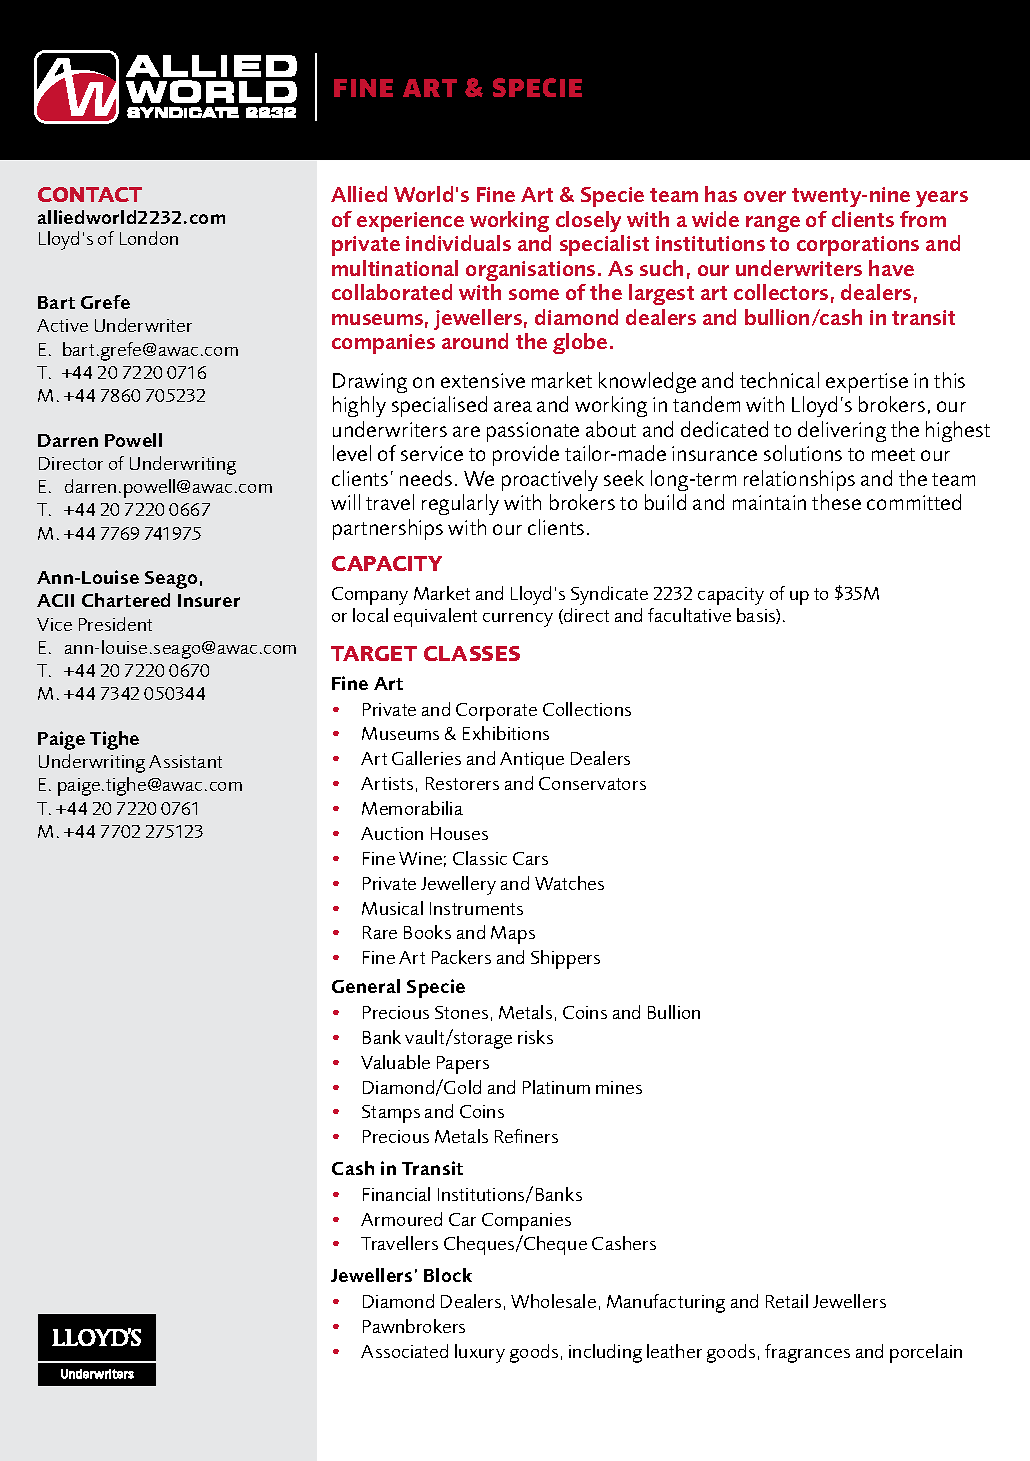 The image size is (1030, 1461). Describe the element at coordinates (185, 761) in the image. I see `Assistant` at that location.
